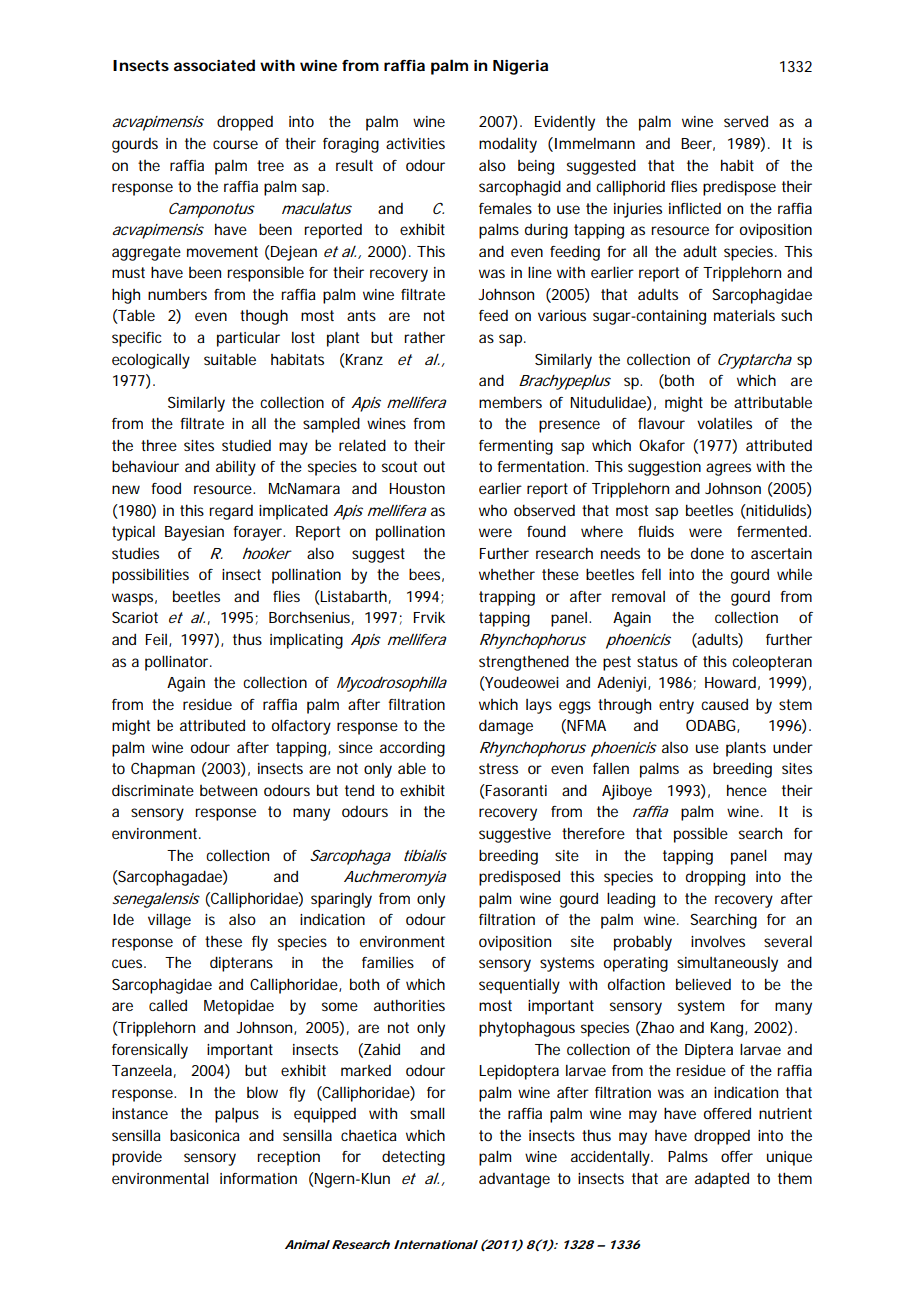 The width and height of the document is (924, 1308). What do you see at coordinates (507, 598) in the document?
I see `trapping` at bounding box center [507, 598].
